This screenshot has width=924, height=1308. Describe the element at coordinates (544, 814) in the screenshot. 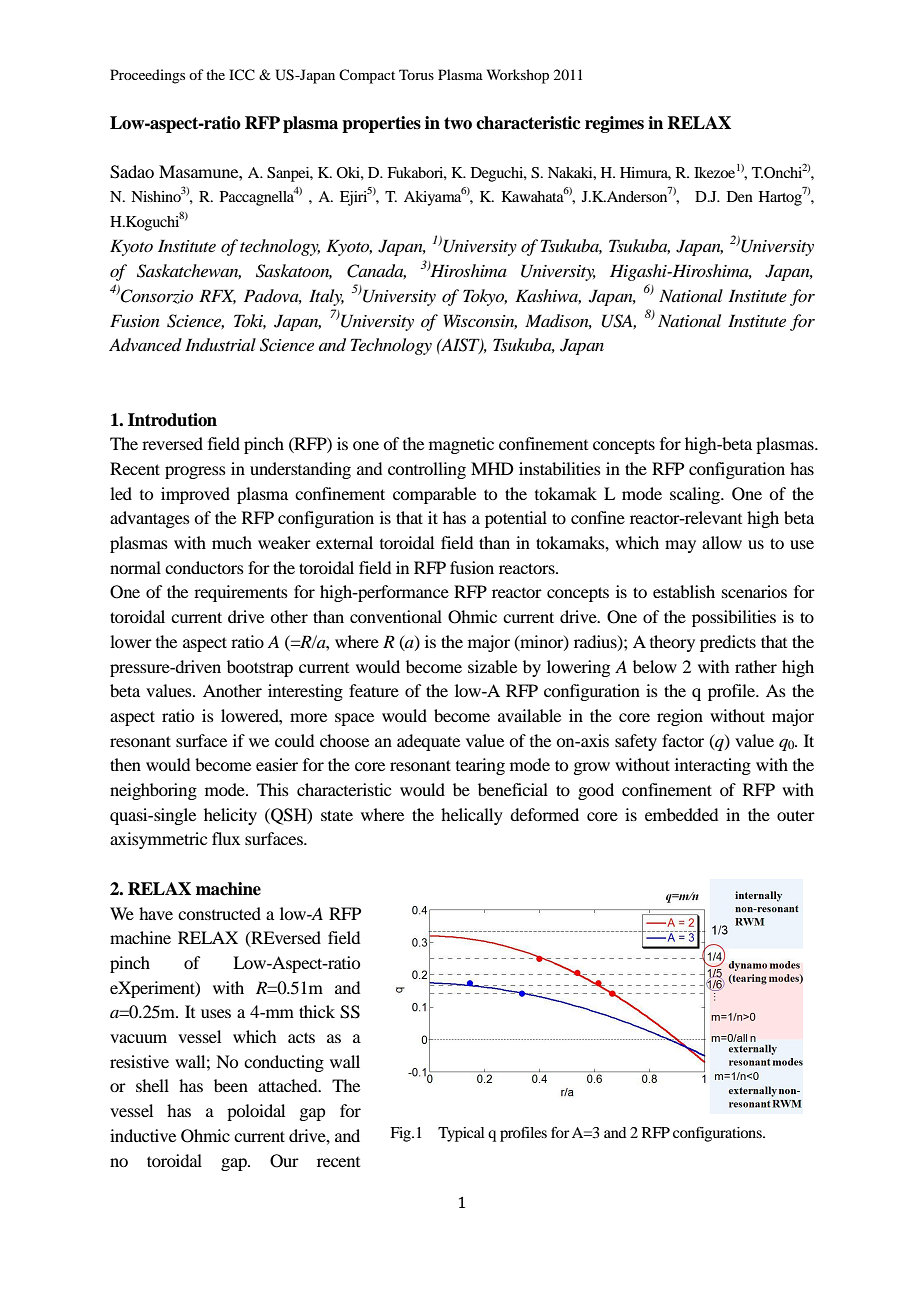

I see `deformed` at that location.
